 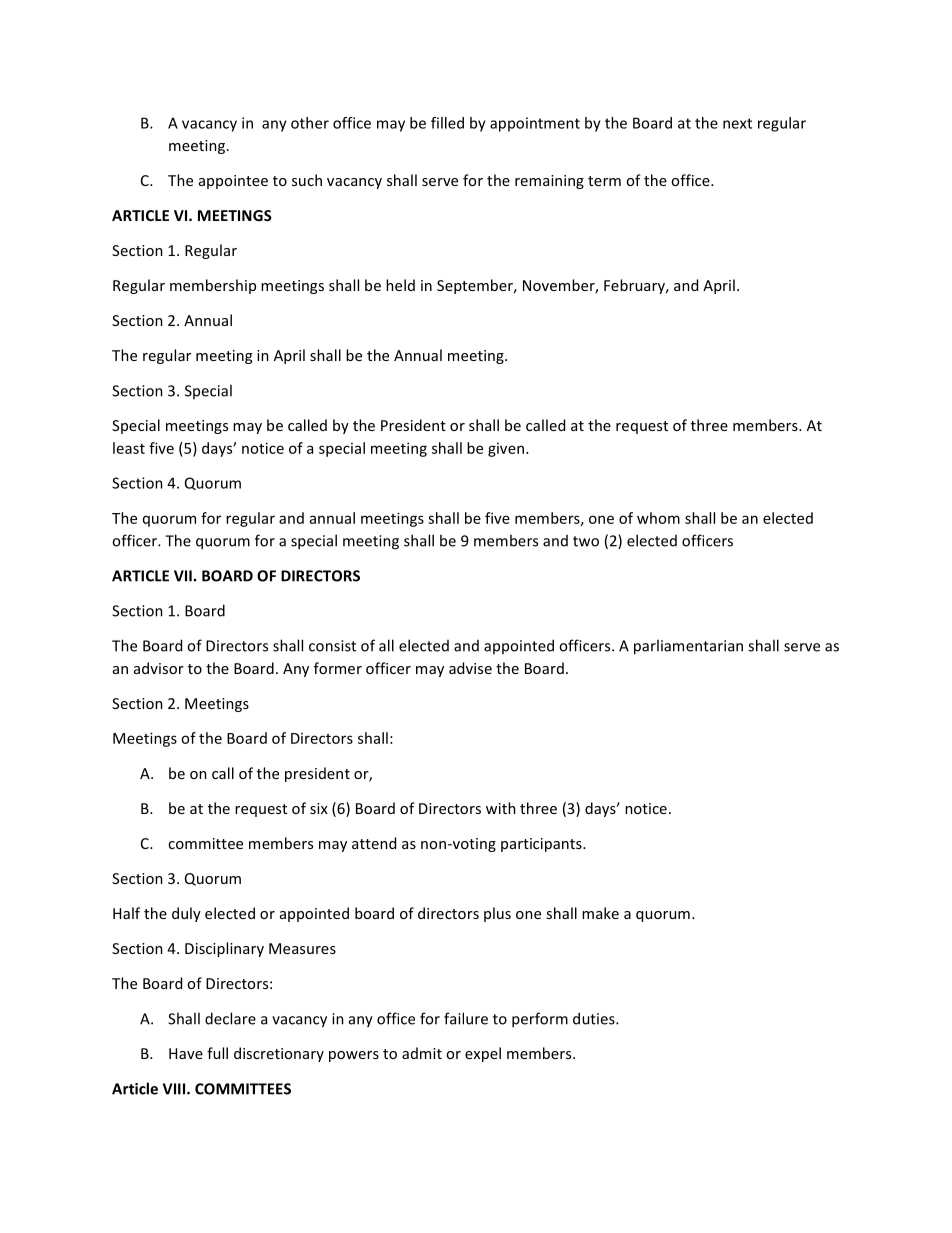 I want to click on given, so click(x=507, y=450).
